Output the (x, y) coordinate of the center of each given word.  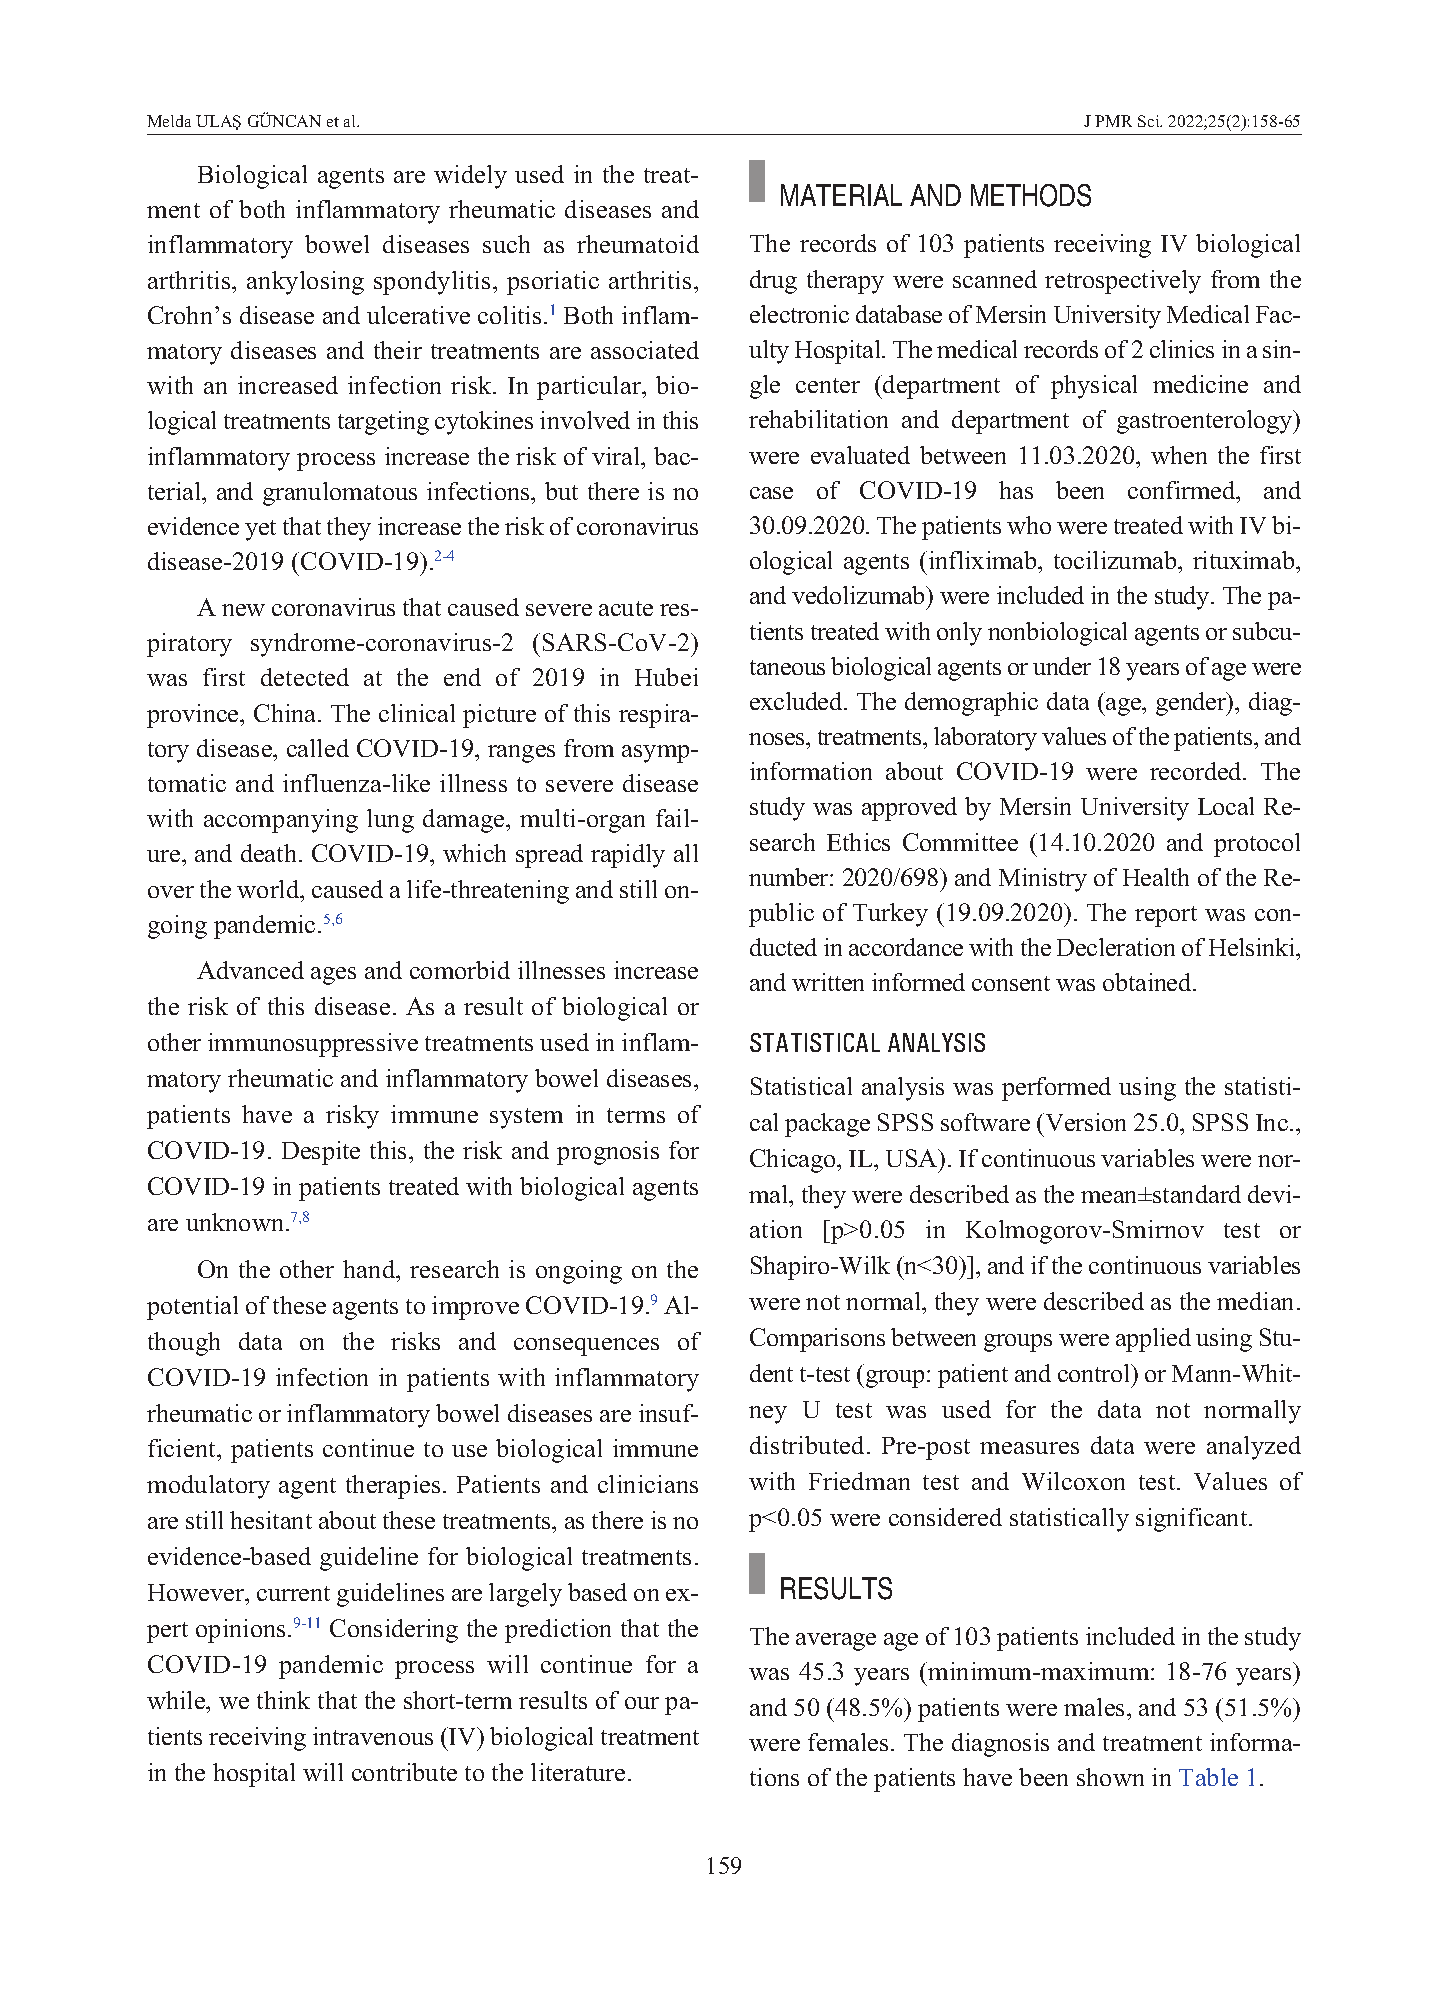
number (790, 877)
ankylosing (305, 283)
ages (333, 976)
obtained (1148, 982)
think (283, 1700)
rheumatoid (638, 244)
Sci (1150, 121)
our (642, 1703)
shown (1110, 1777)
